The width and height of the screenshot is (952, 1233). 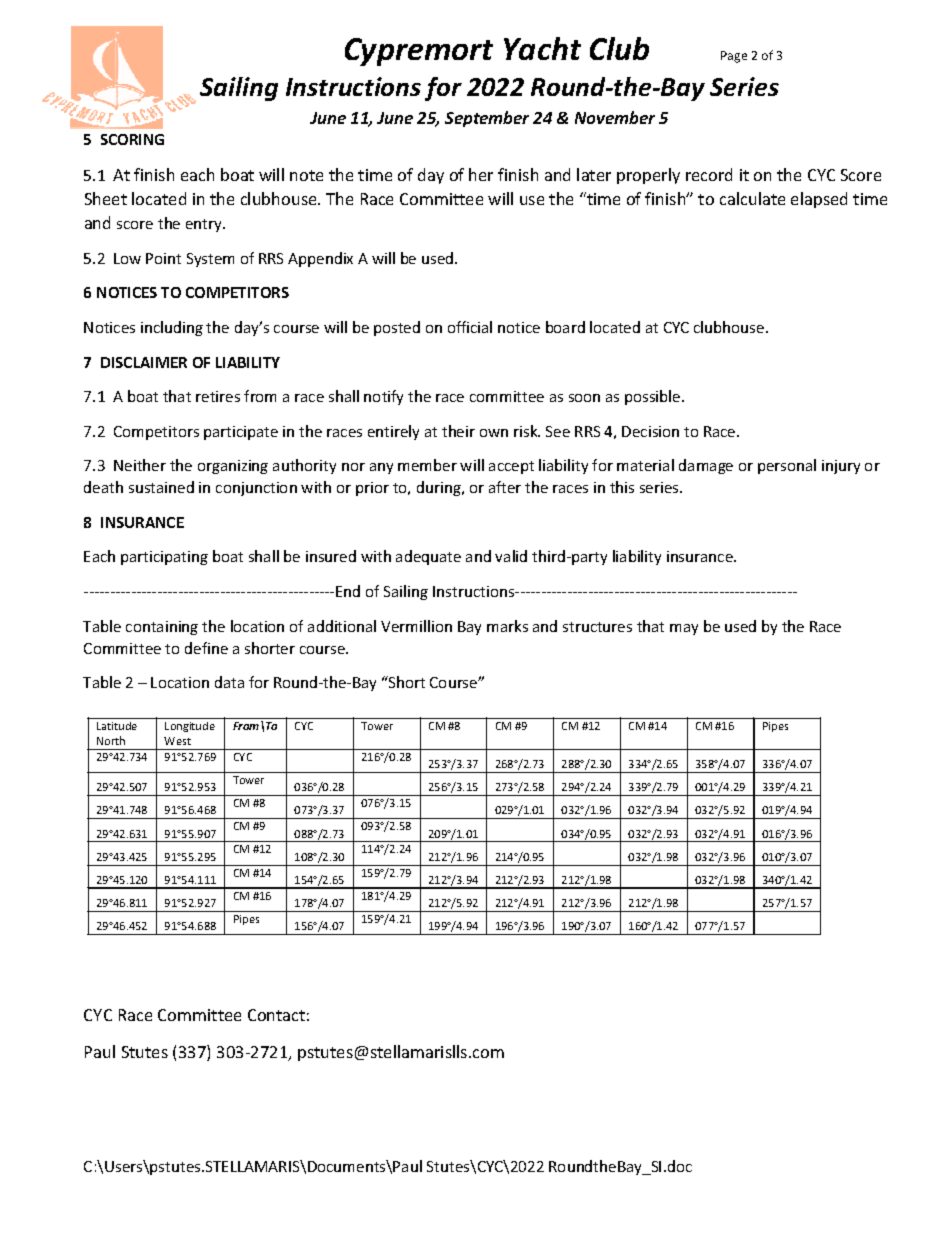 What do you see at coordinates (511, 556) in the screenshot?
I see `valid` at bounding box center [511, 556].
